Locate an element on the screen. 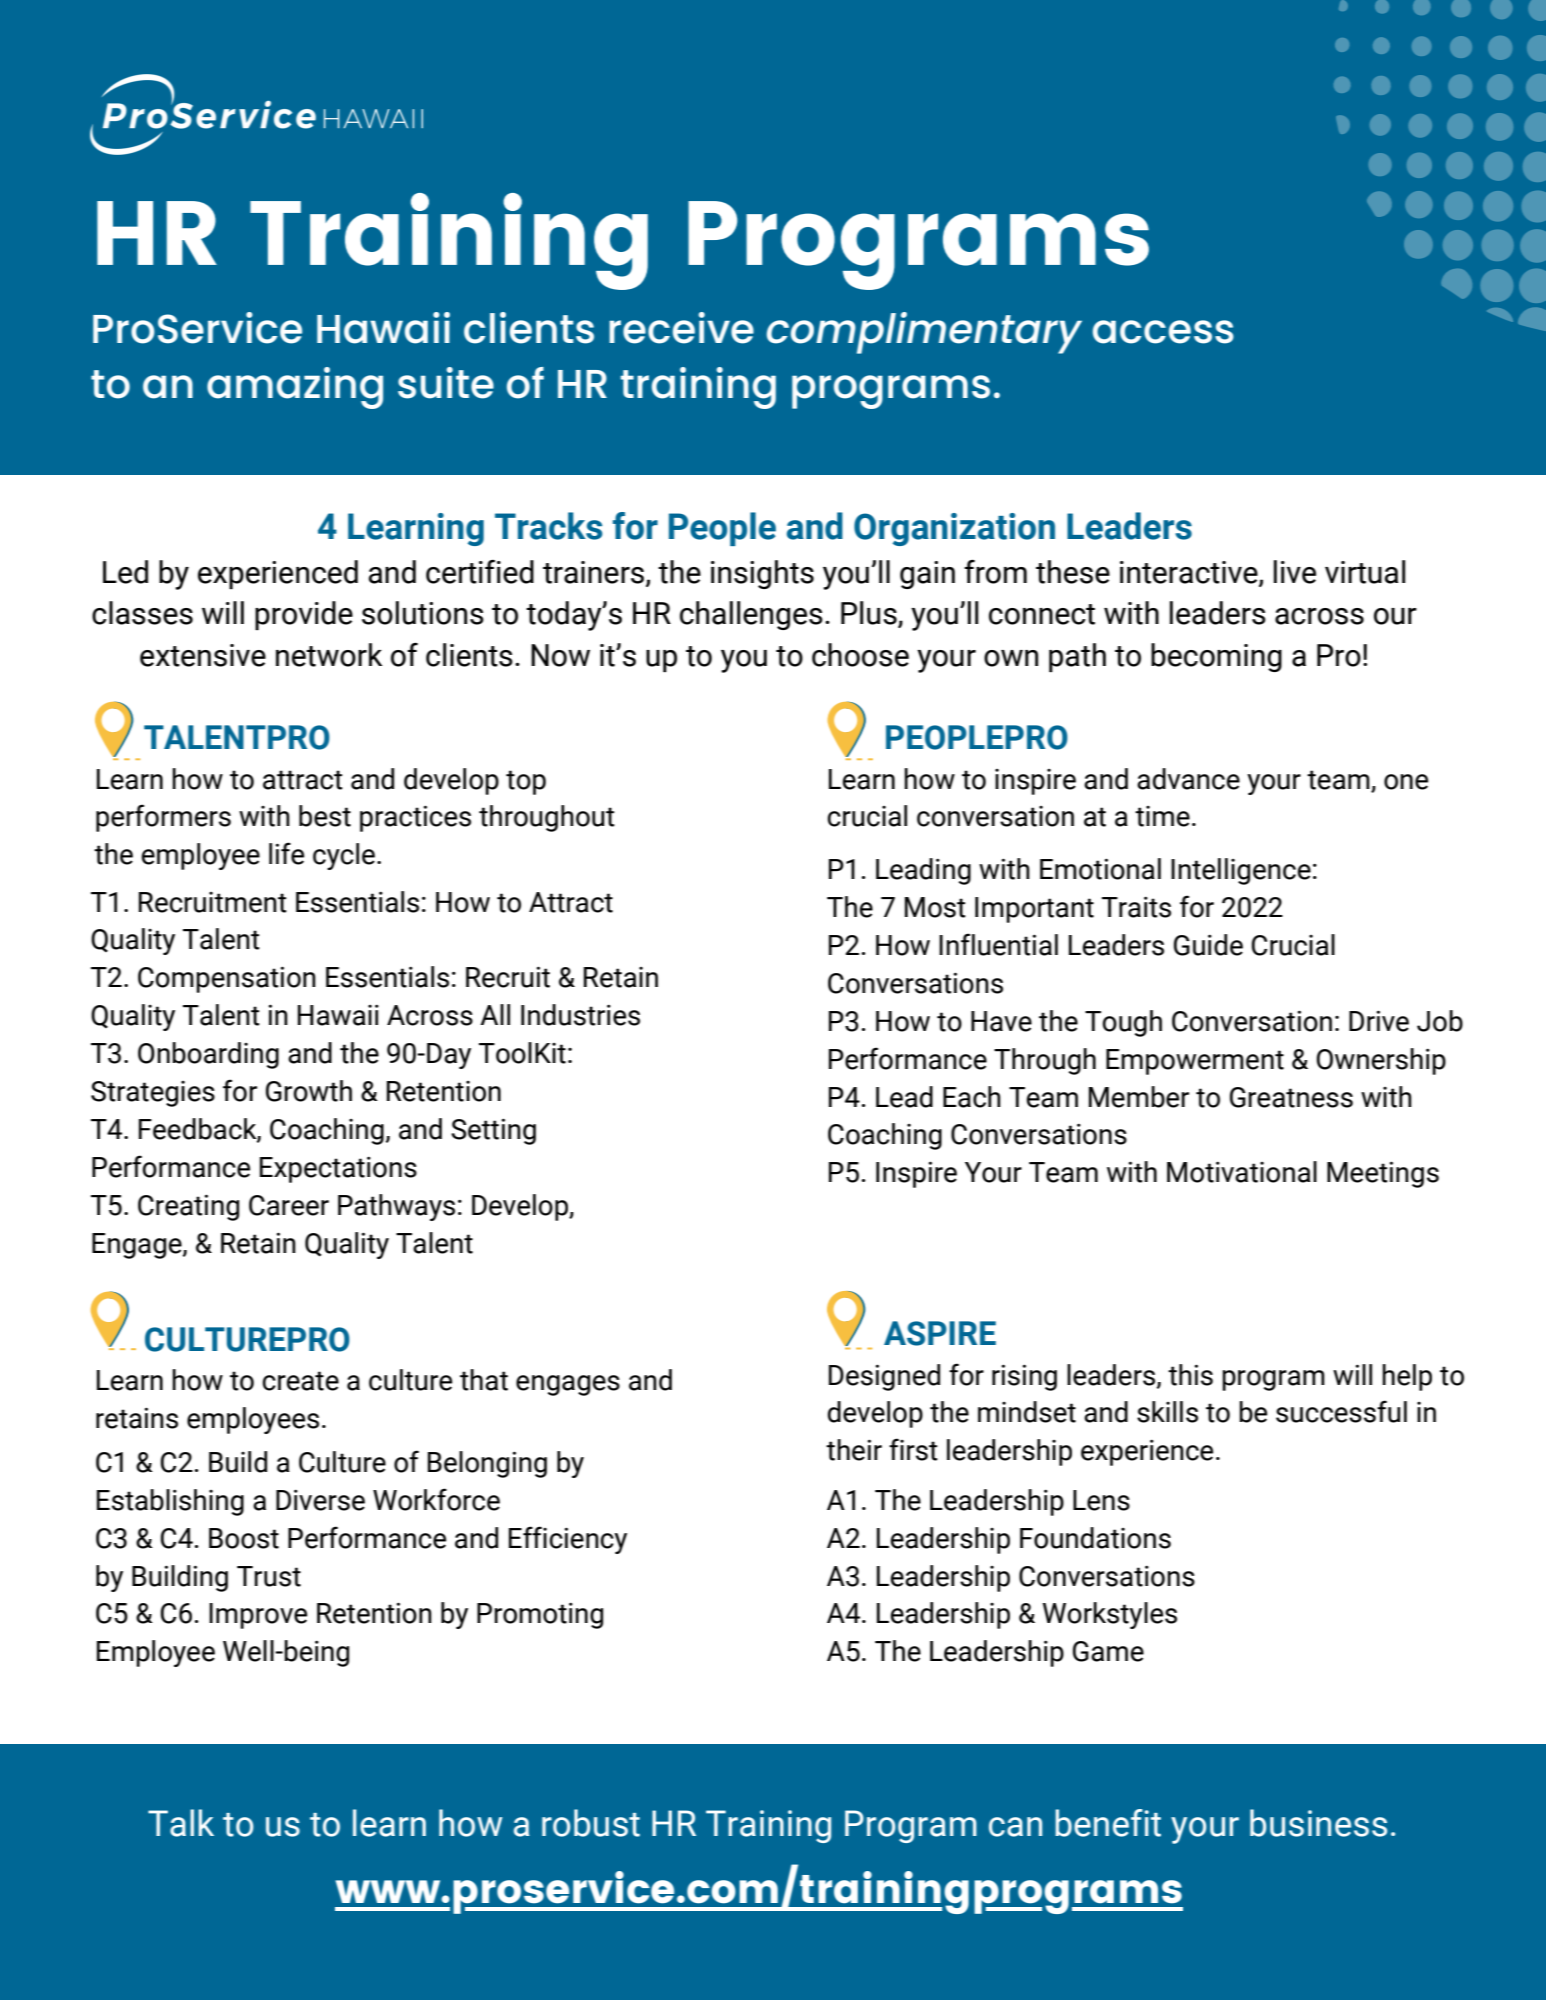  business is located at coordinates (1318, 1823).
